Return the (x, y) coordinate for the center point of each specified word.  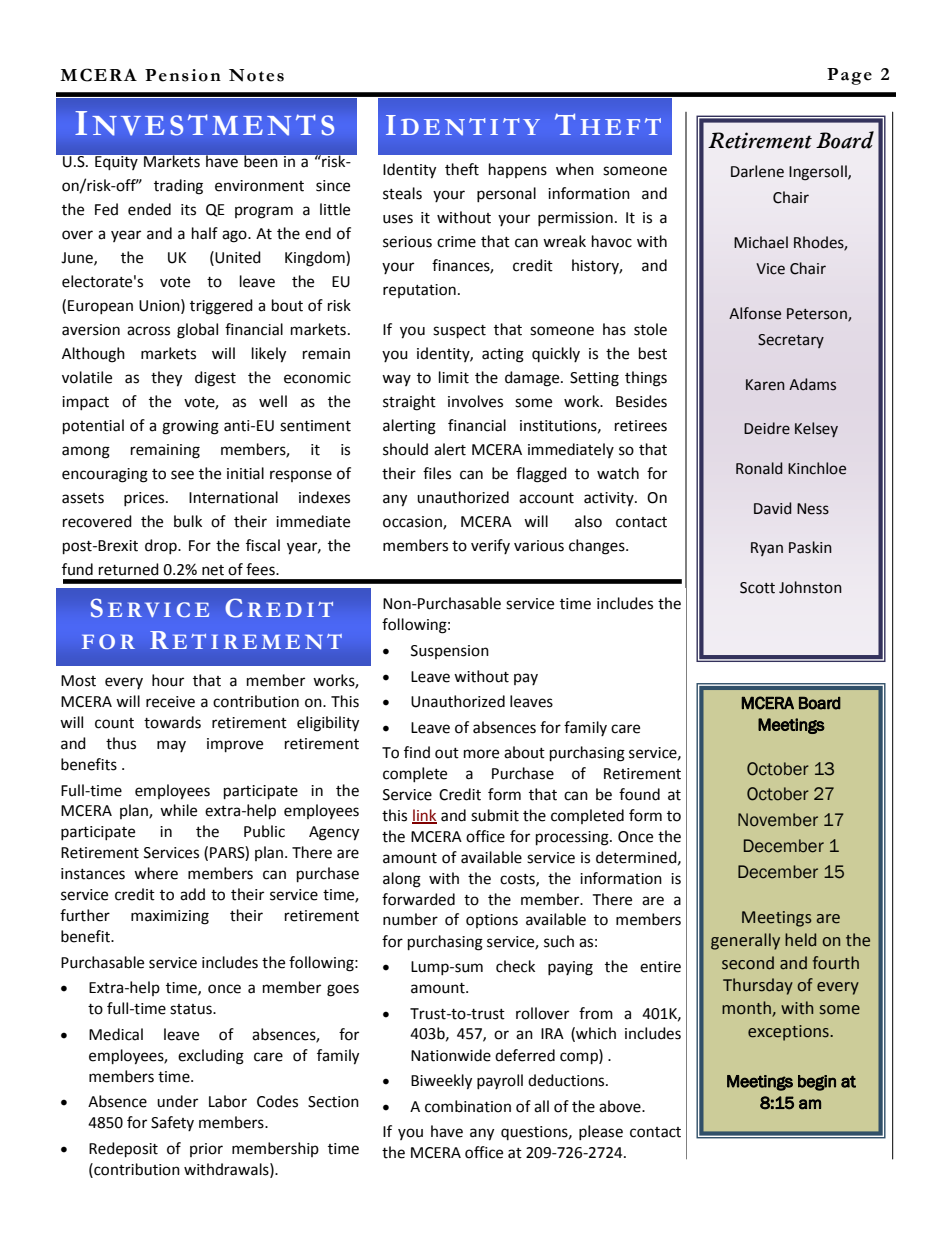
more (481, 754)
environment (259, 186)
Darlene (757, 171)
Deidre (767, 428)
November (778, 820)
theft (462, 169)
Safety (172, 1123)
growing (190, 427)
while (178, 810)
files (437, 473)
